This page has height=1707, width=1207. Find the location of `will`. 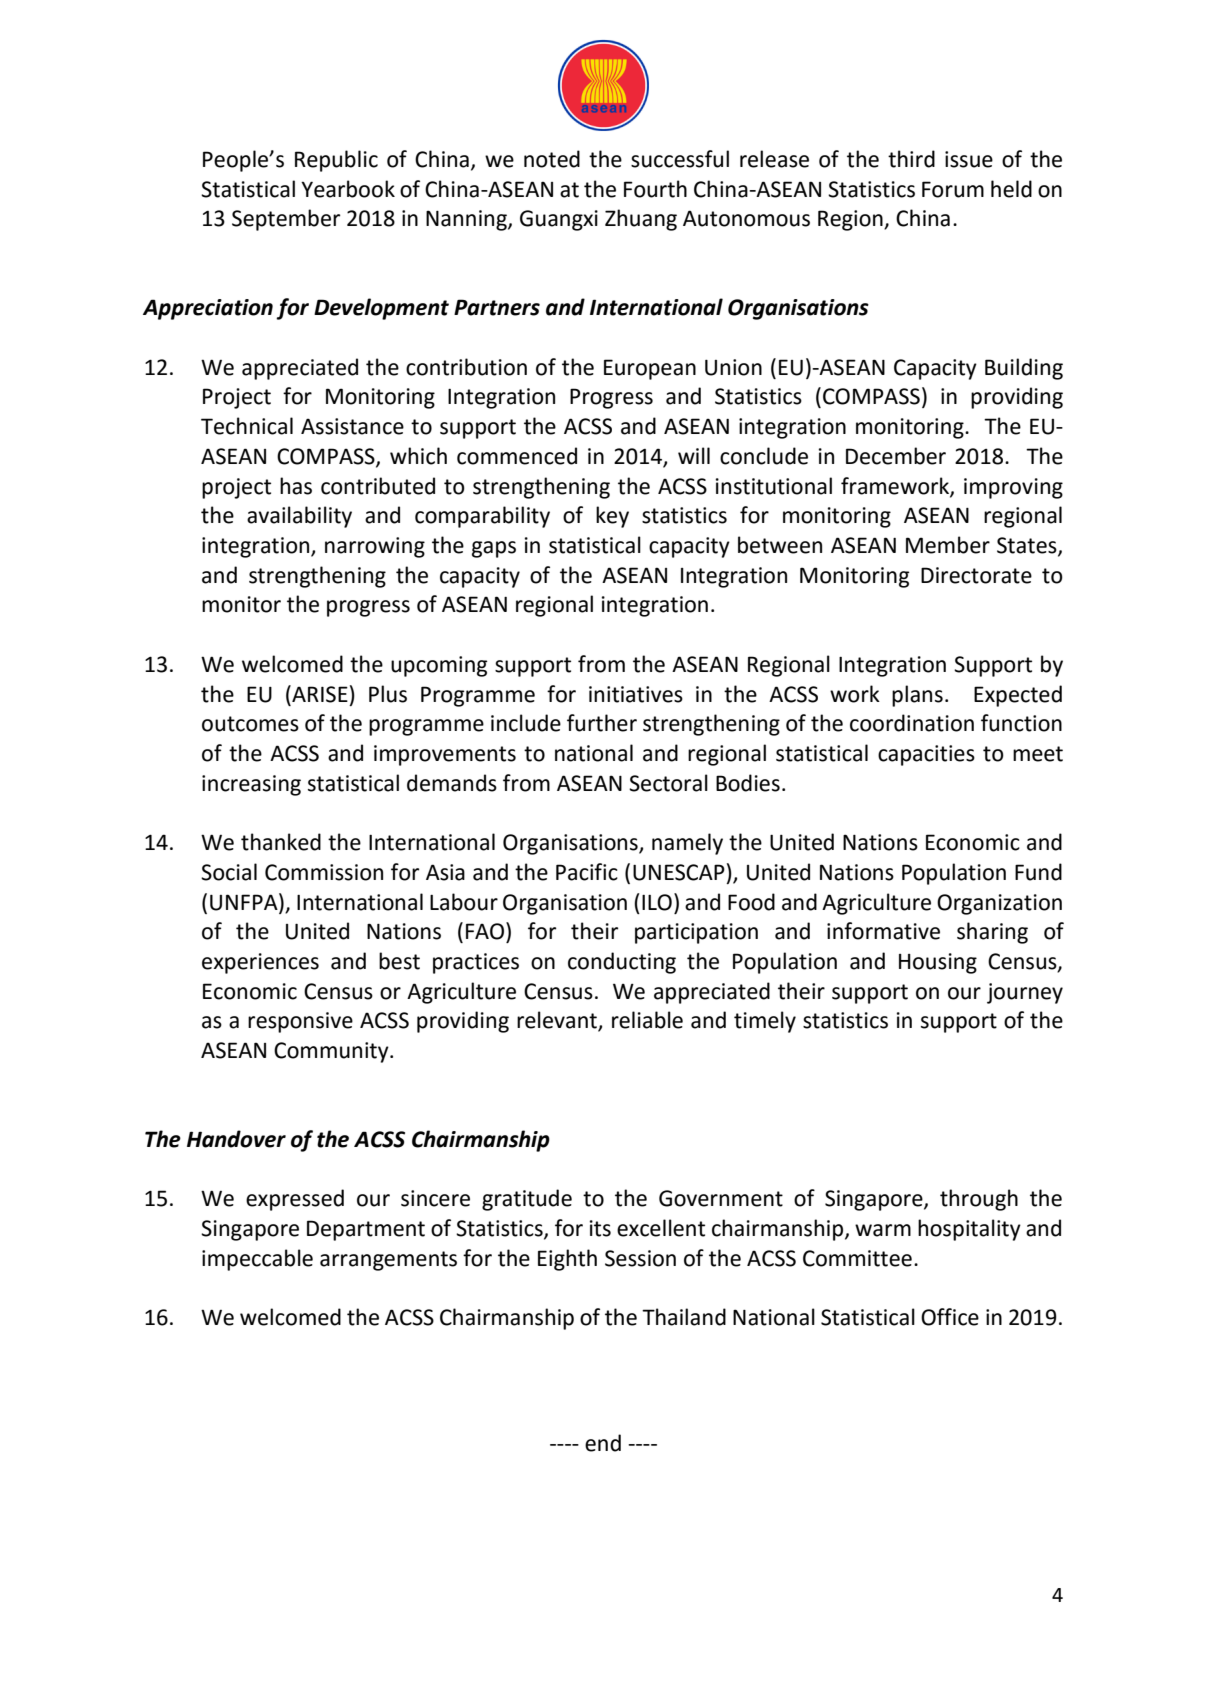

will is located at coordinates (694, 455).
